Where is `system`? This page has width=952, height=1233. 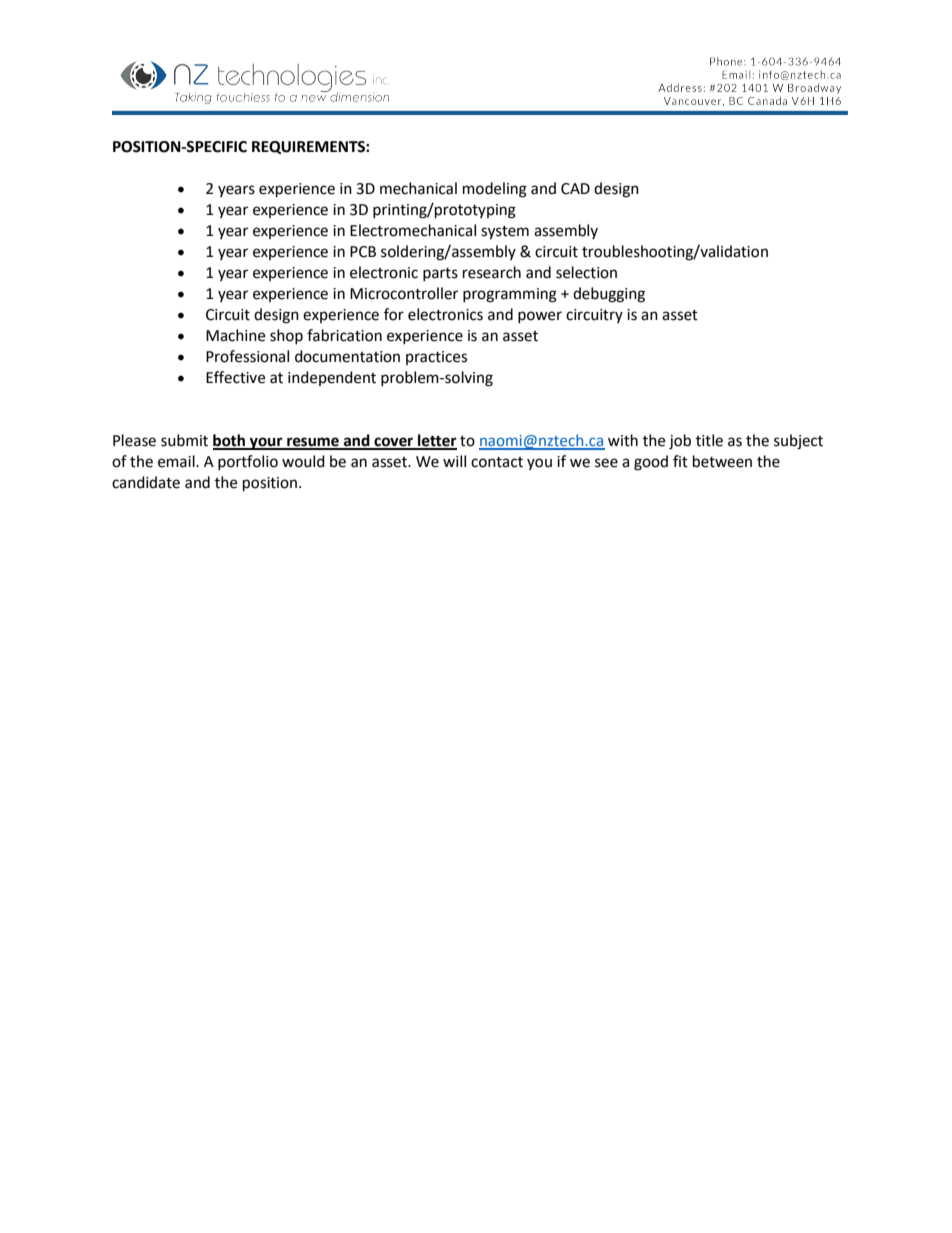
system is located at coordinates (505, 233).
